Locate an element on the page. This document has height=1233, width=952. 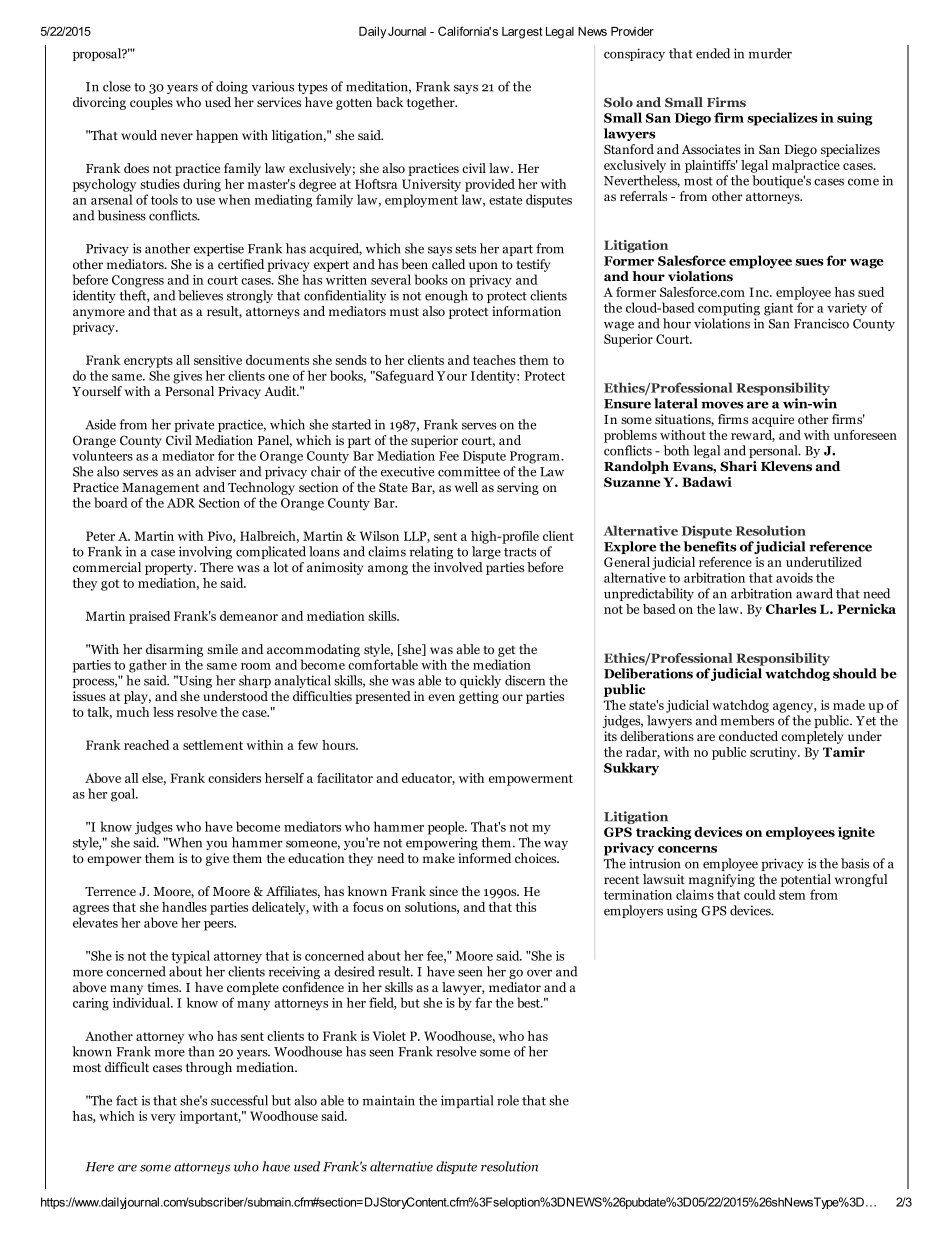
private is located at coordinates (194, 425).
